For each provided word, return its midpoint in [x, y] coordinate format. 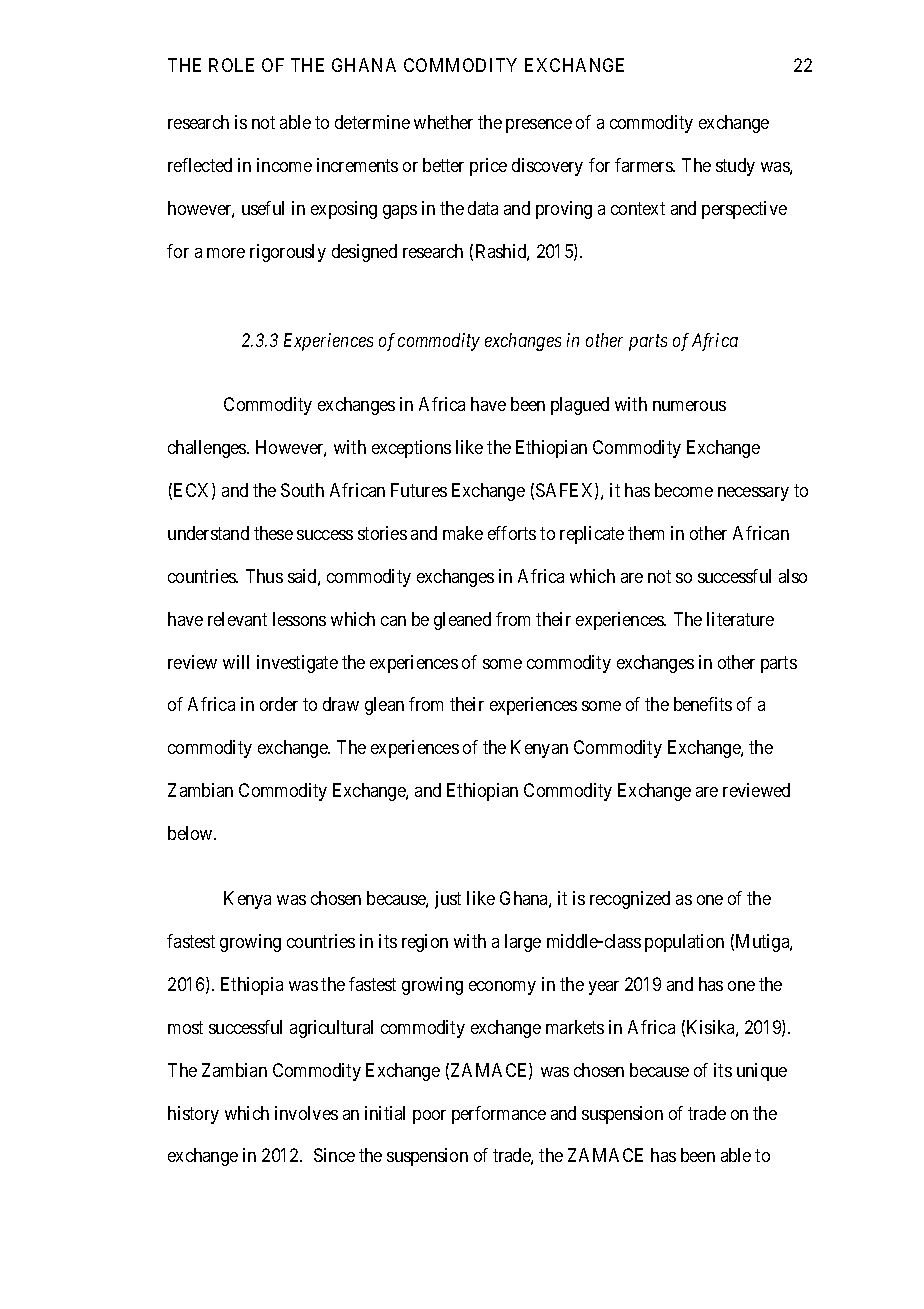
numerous [689, 406]
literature [740, 619]
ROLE [231, 65]
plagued [580, 406]
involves [306, 1113]
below [191, 833]
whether [443, 122]
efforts [512, 533]
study [735, 167]
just [448, 900]
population [684, 943]
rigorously [288, 253]
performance [499, 1115]
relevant [237, 619]
